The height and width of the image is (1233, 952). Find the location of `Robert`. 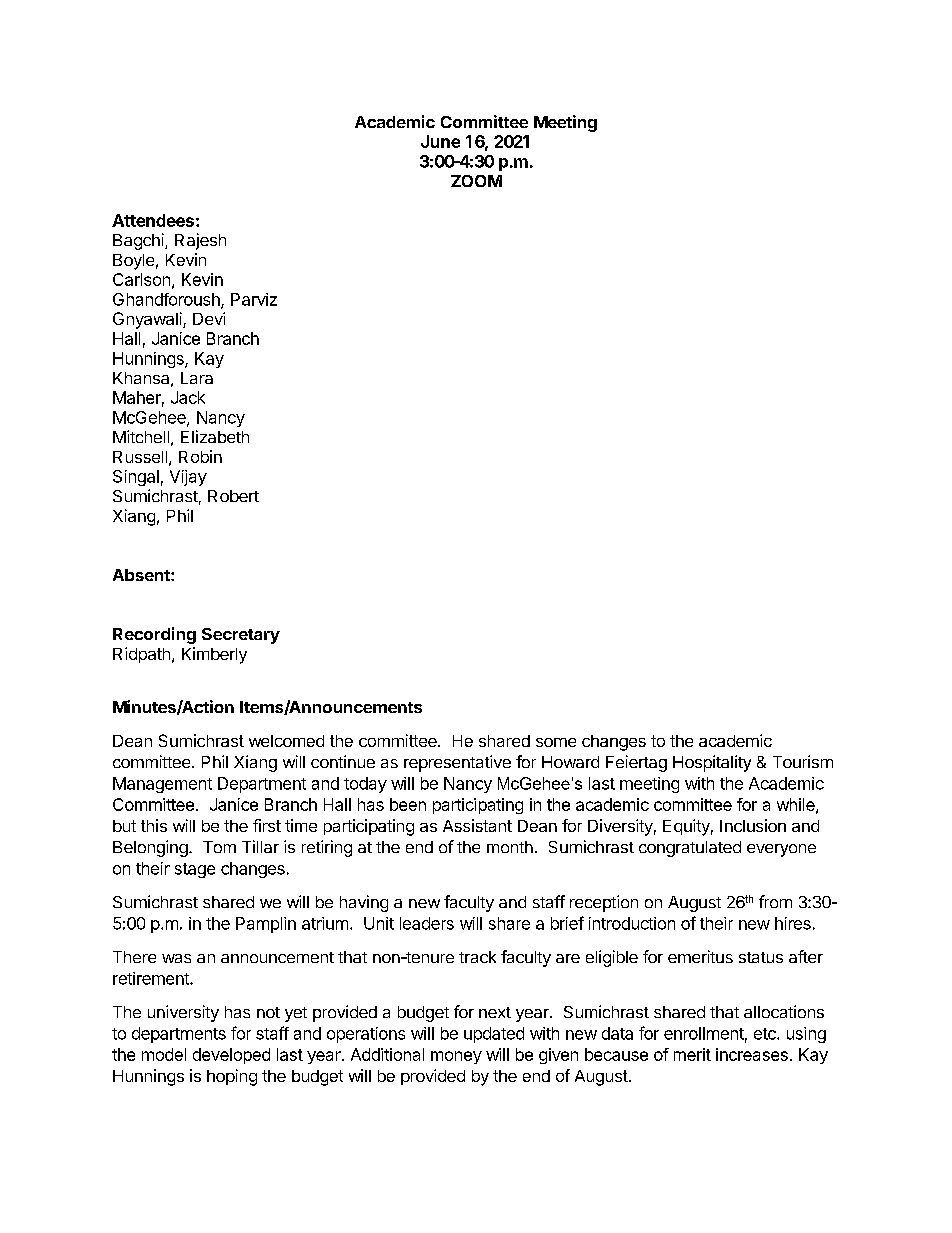

Robert is located at coordinates (233, 496).
